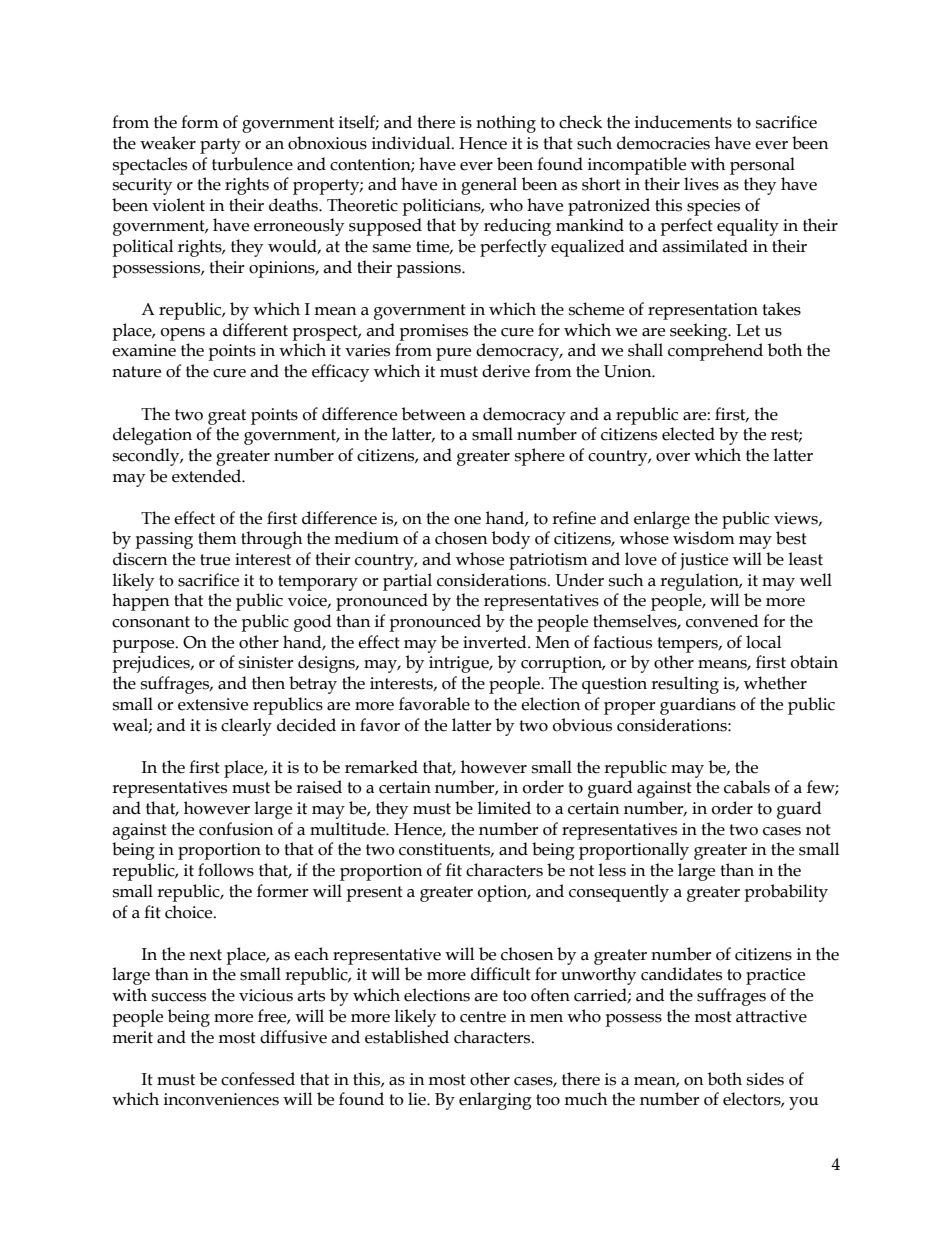 The width and height of the document is (952, 1233). Describe the element at coordinates (236, 829) in the document. I see `confusion` at that location.
